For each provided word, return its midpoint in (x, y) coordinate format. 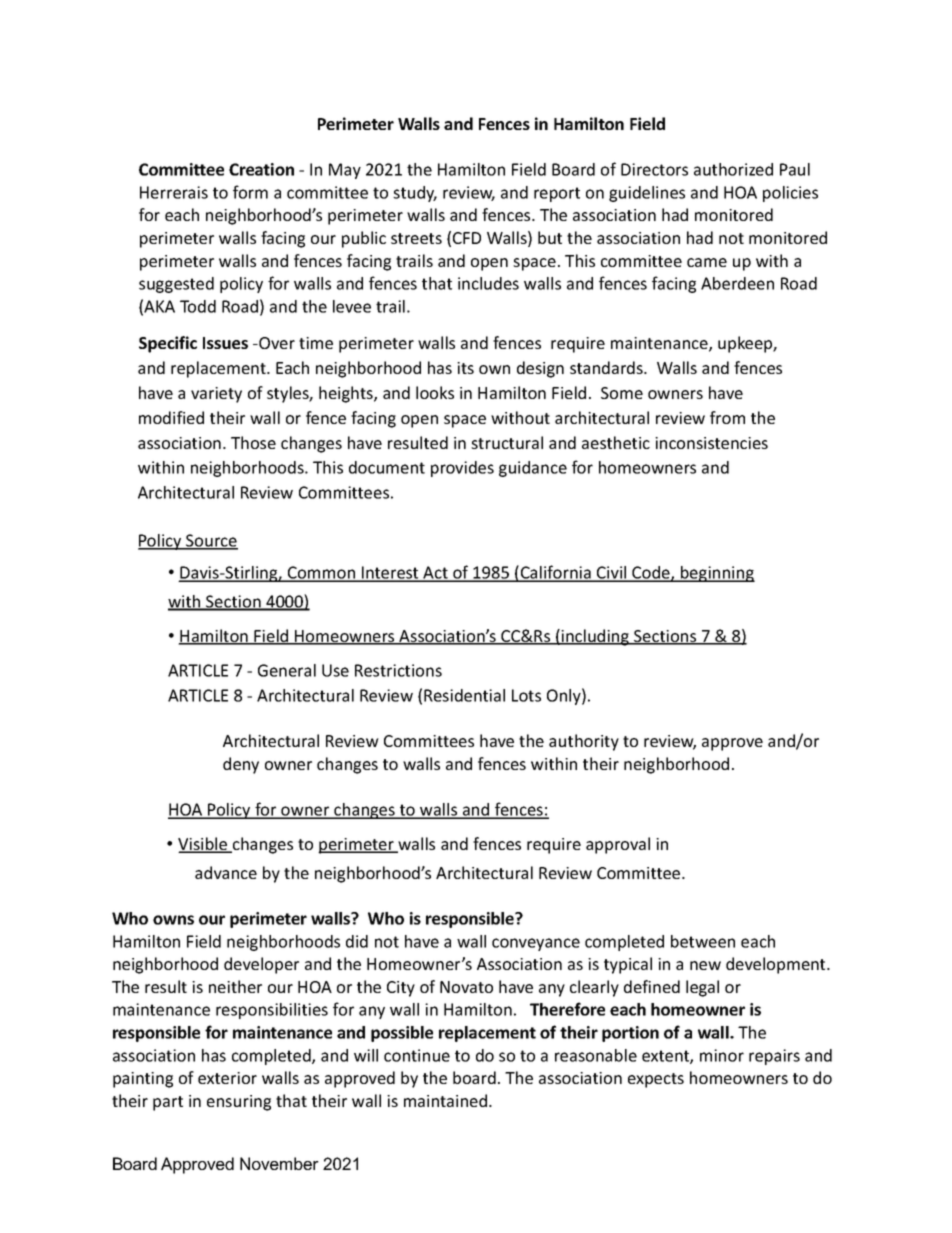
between (703, 941)
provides (462, 469)
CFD (467, 238)
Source (211, 541)
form (250, 192)
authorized (733, 169)
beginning (716, 574)
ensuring (239, 1103)
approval (618, 845)
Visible (204, 845)
